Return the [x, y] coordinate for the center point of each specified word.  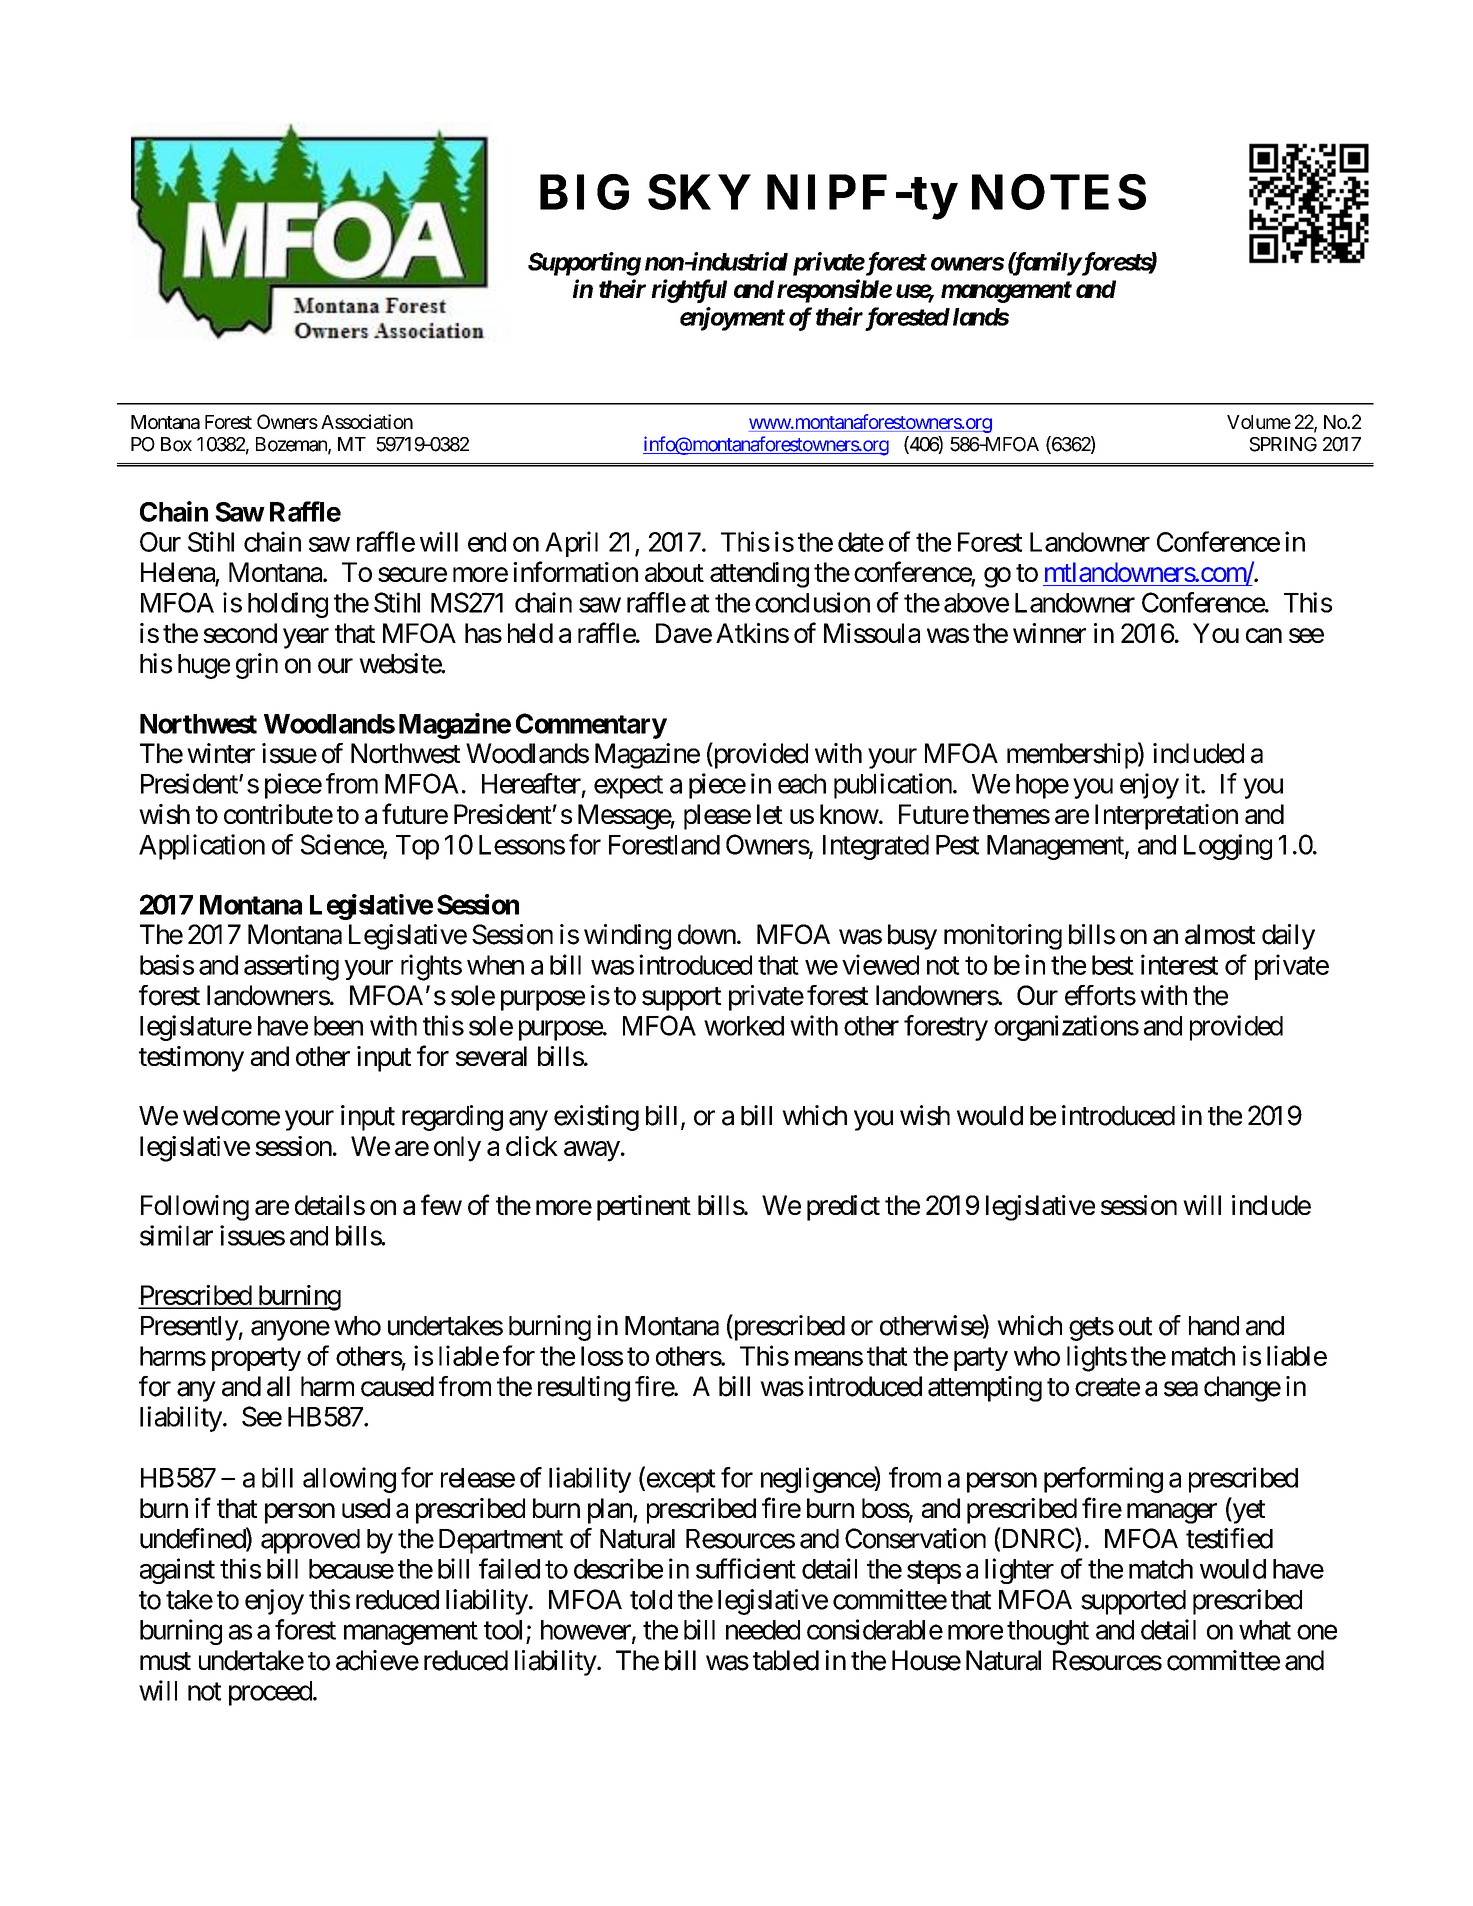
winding [627, 937]
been [338, 1026]
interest [1179, 964]
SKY [699, 192]
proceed [270, 1693]
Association [367, 421]
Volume [1259, 422]
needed [763, 1630]
